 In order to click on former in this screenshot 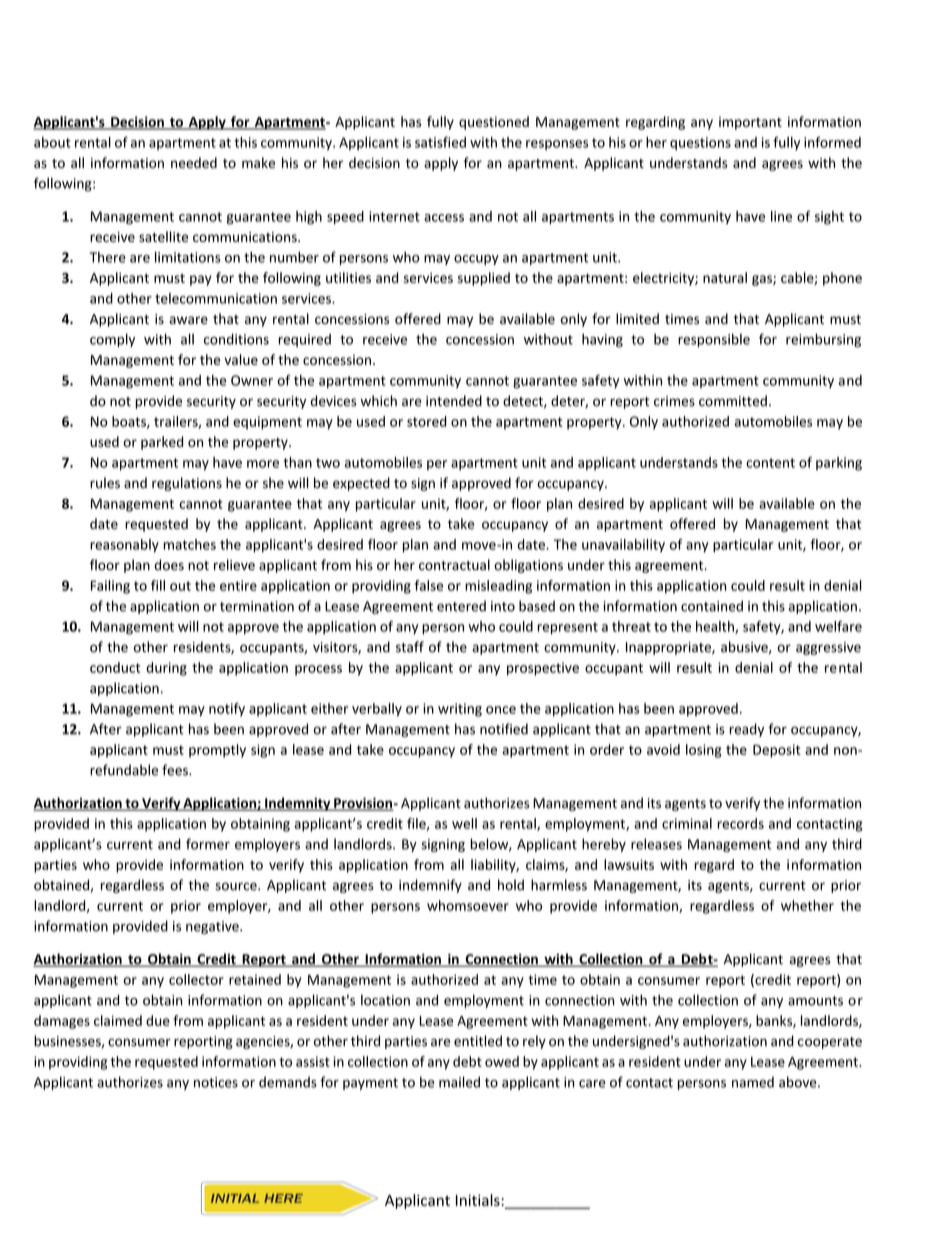, I will do `click(208, 844)`.
